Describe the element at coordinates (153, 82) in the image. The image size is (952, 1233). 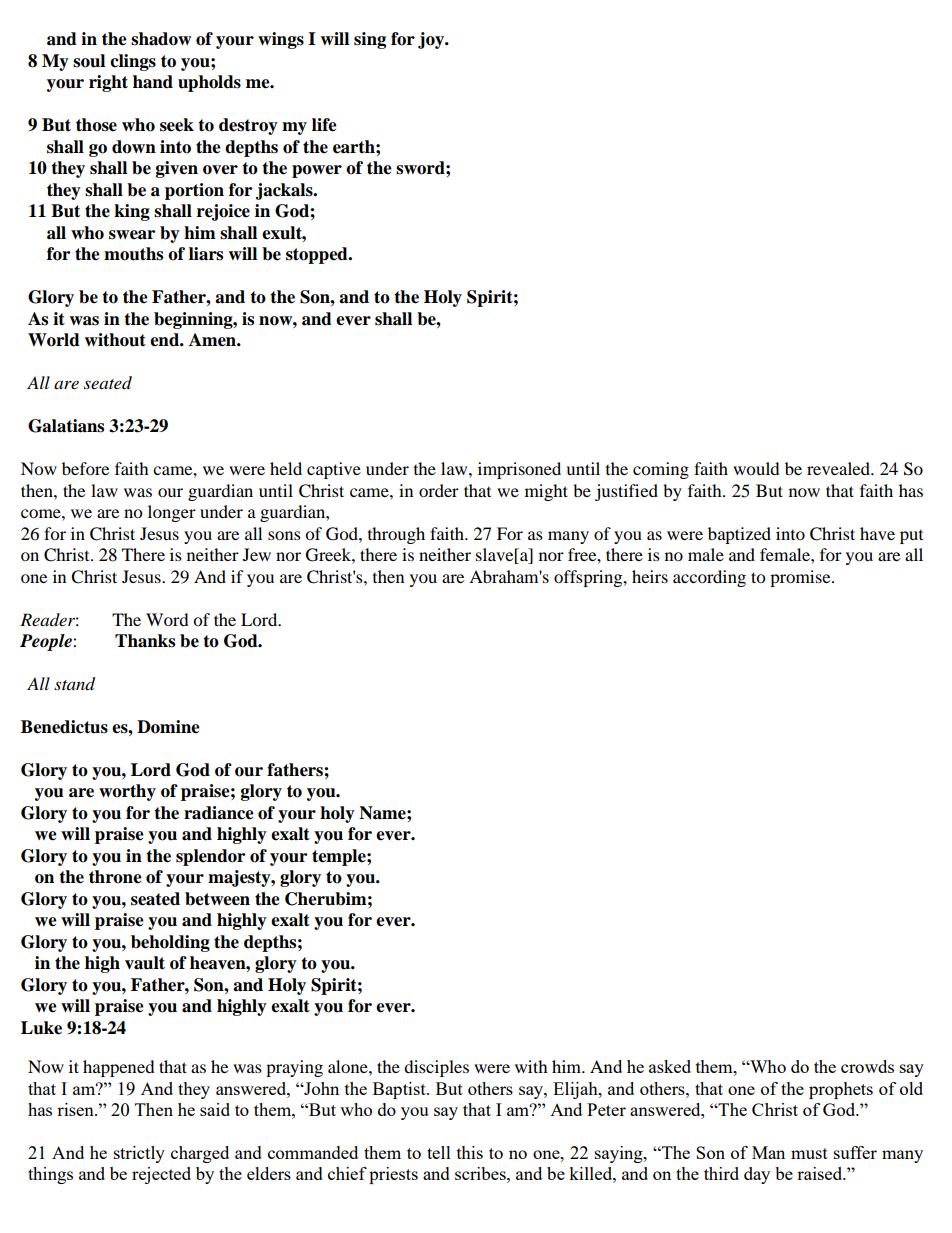
I see `hand` at that location.
